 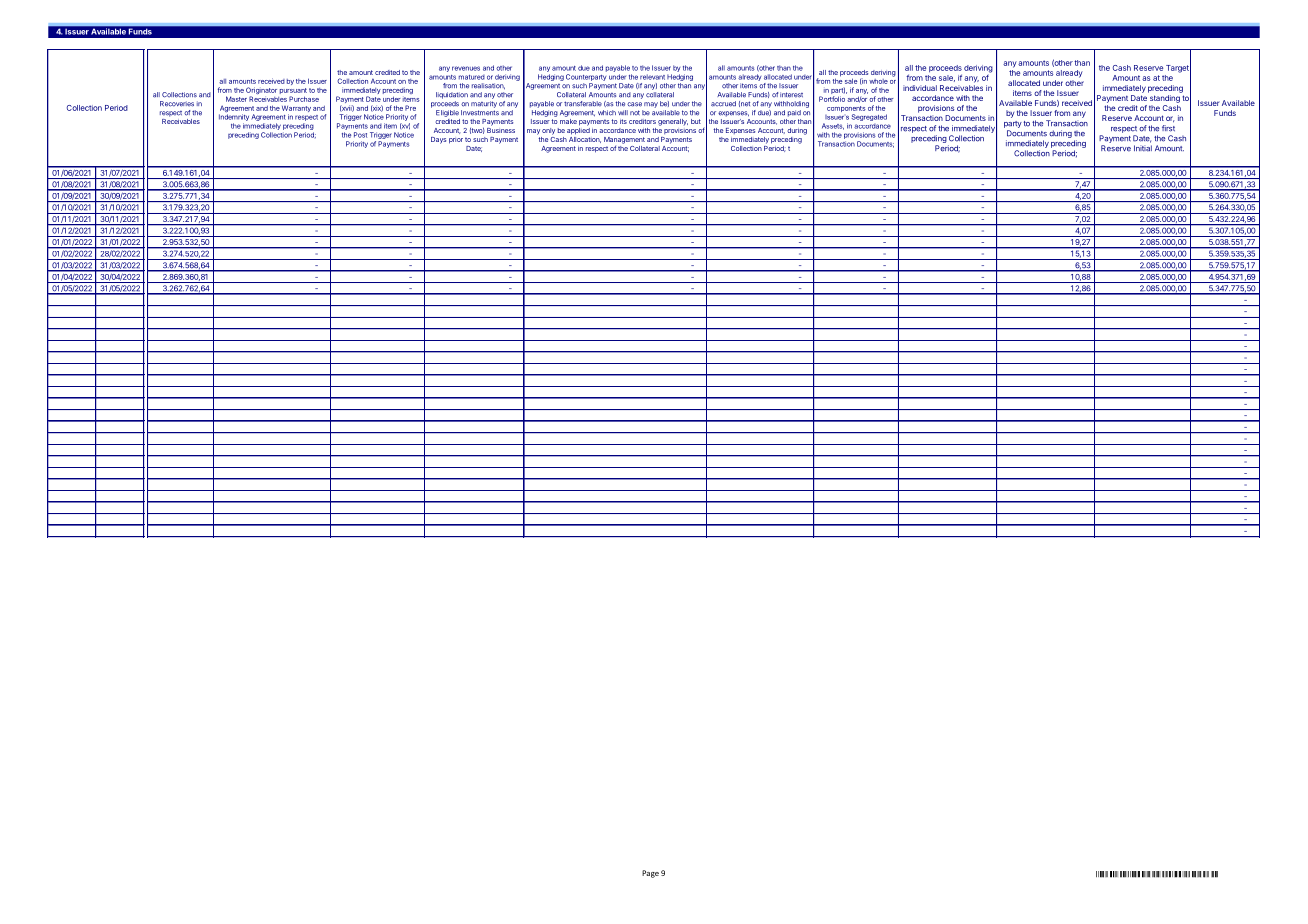 I want to click on but, so click(x=696, y=121).
